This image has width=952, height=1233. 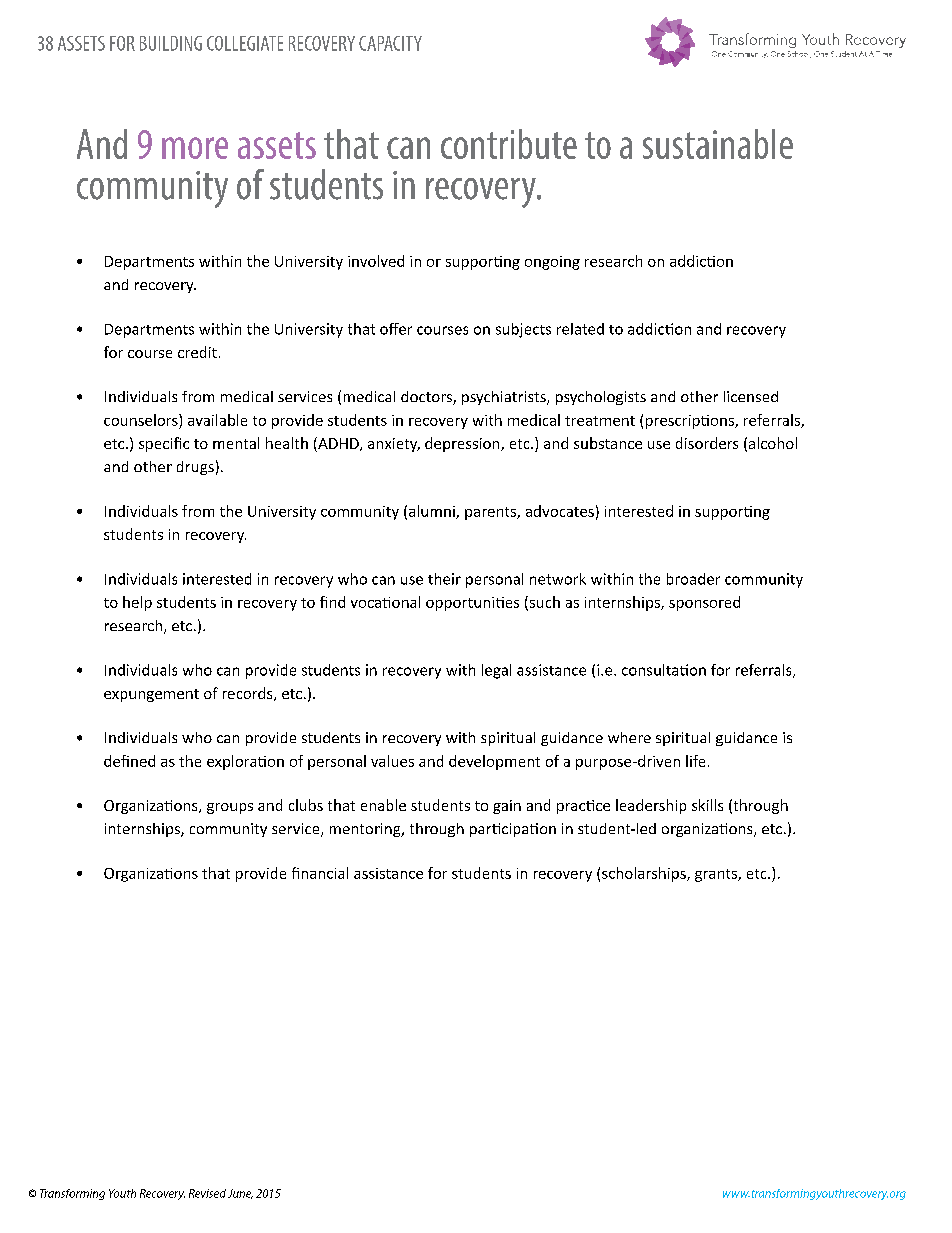 What do you see at coordinates (245, 762) in the image?
I see `exploration` at bounding box center [245, 762].
